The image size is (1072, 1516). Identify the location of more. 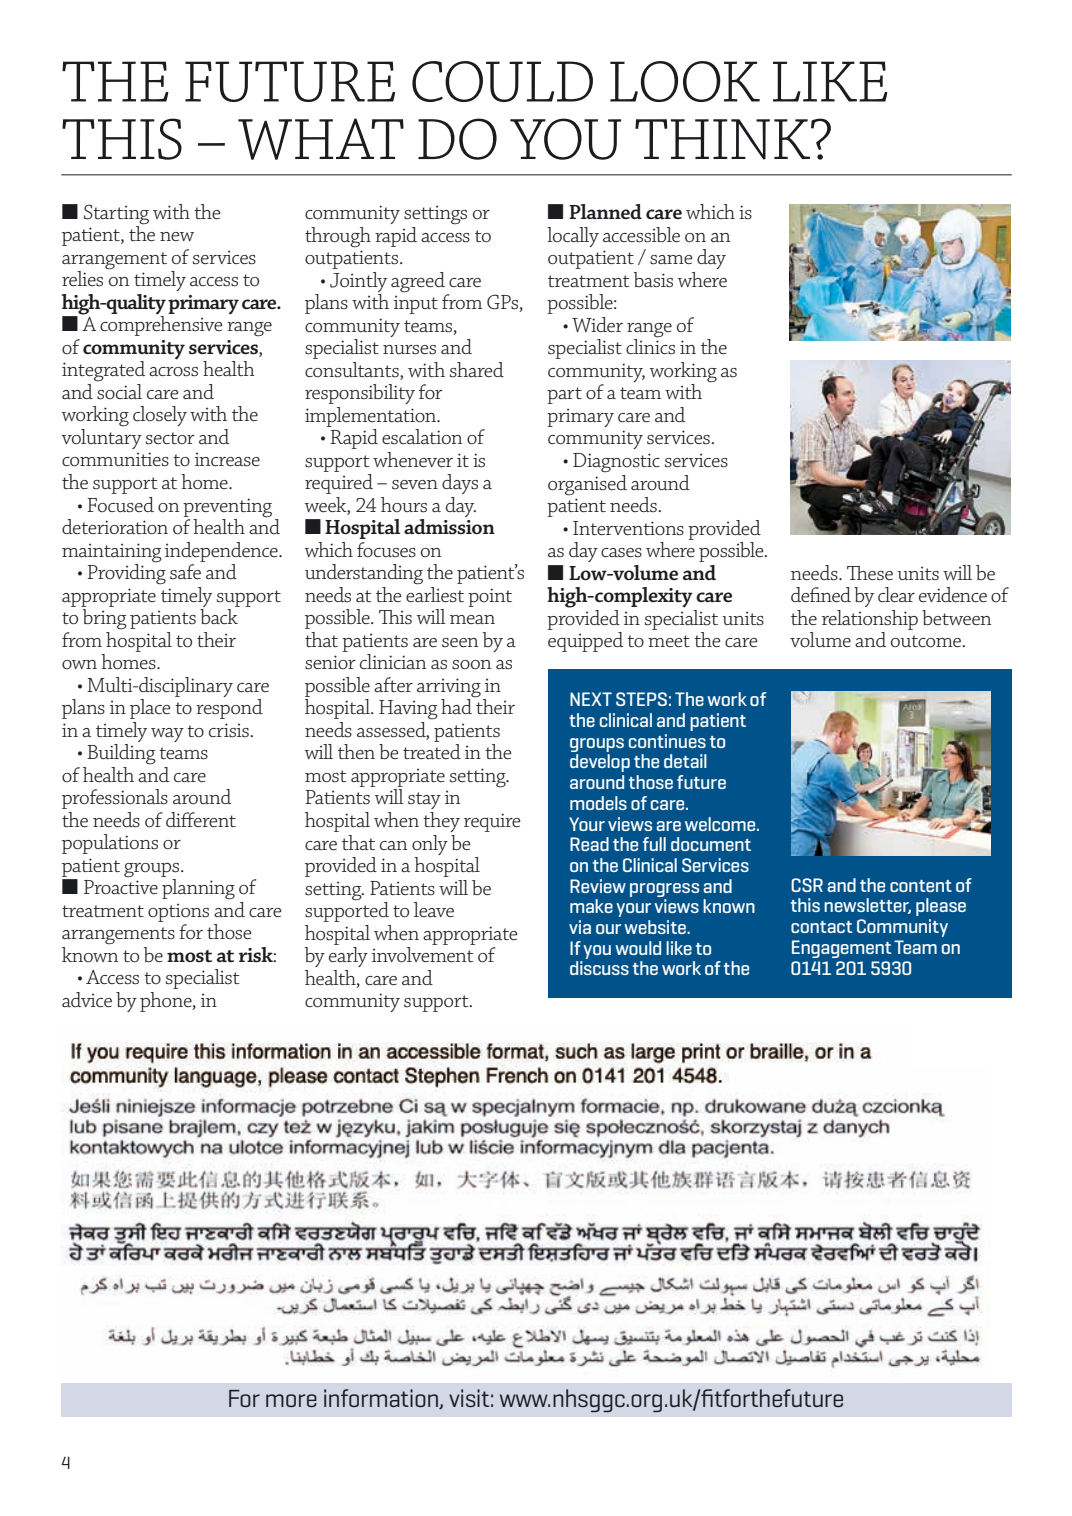
(291, 1400).
